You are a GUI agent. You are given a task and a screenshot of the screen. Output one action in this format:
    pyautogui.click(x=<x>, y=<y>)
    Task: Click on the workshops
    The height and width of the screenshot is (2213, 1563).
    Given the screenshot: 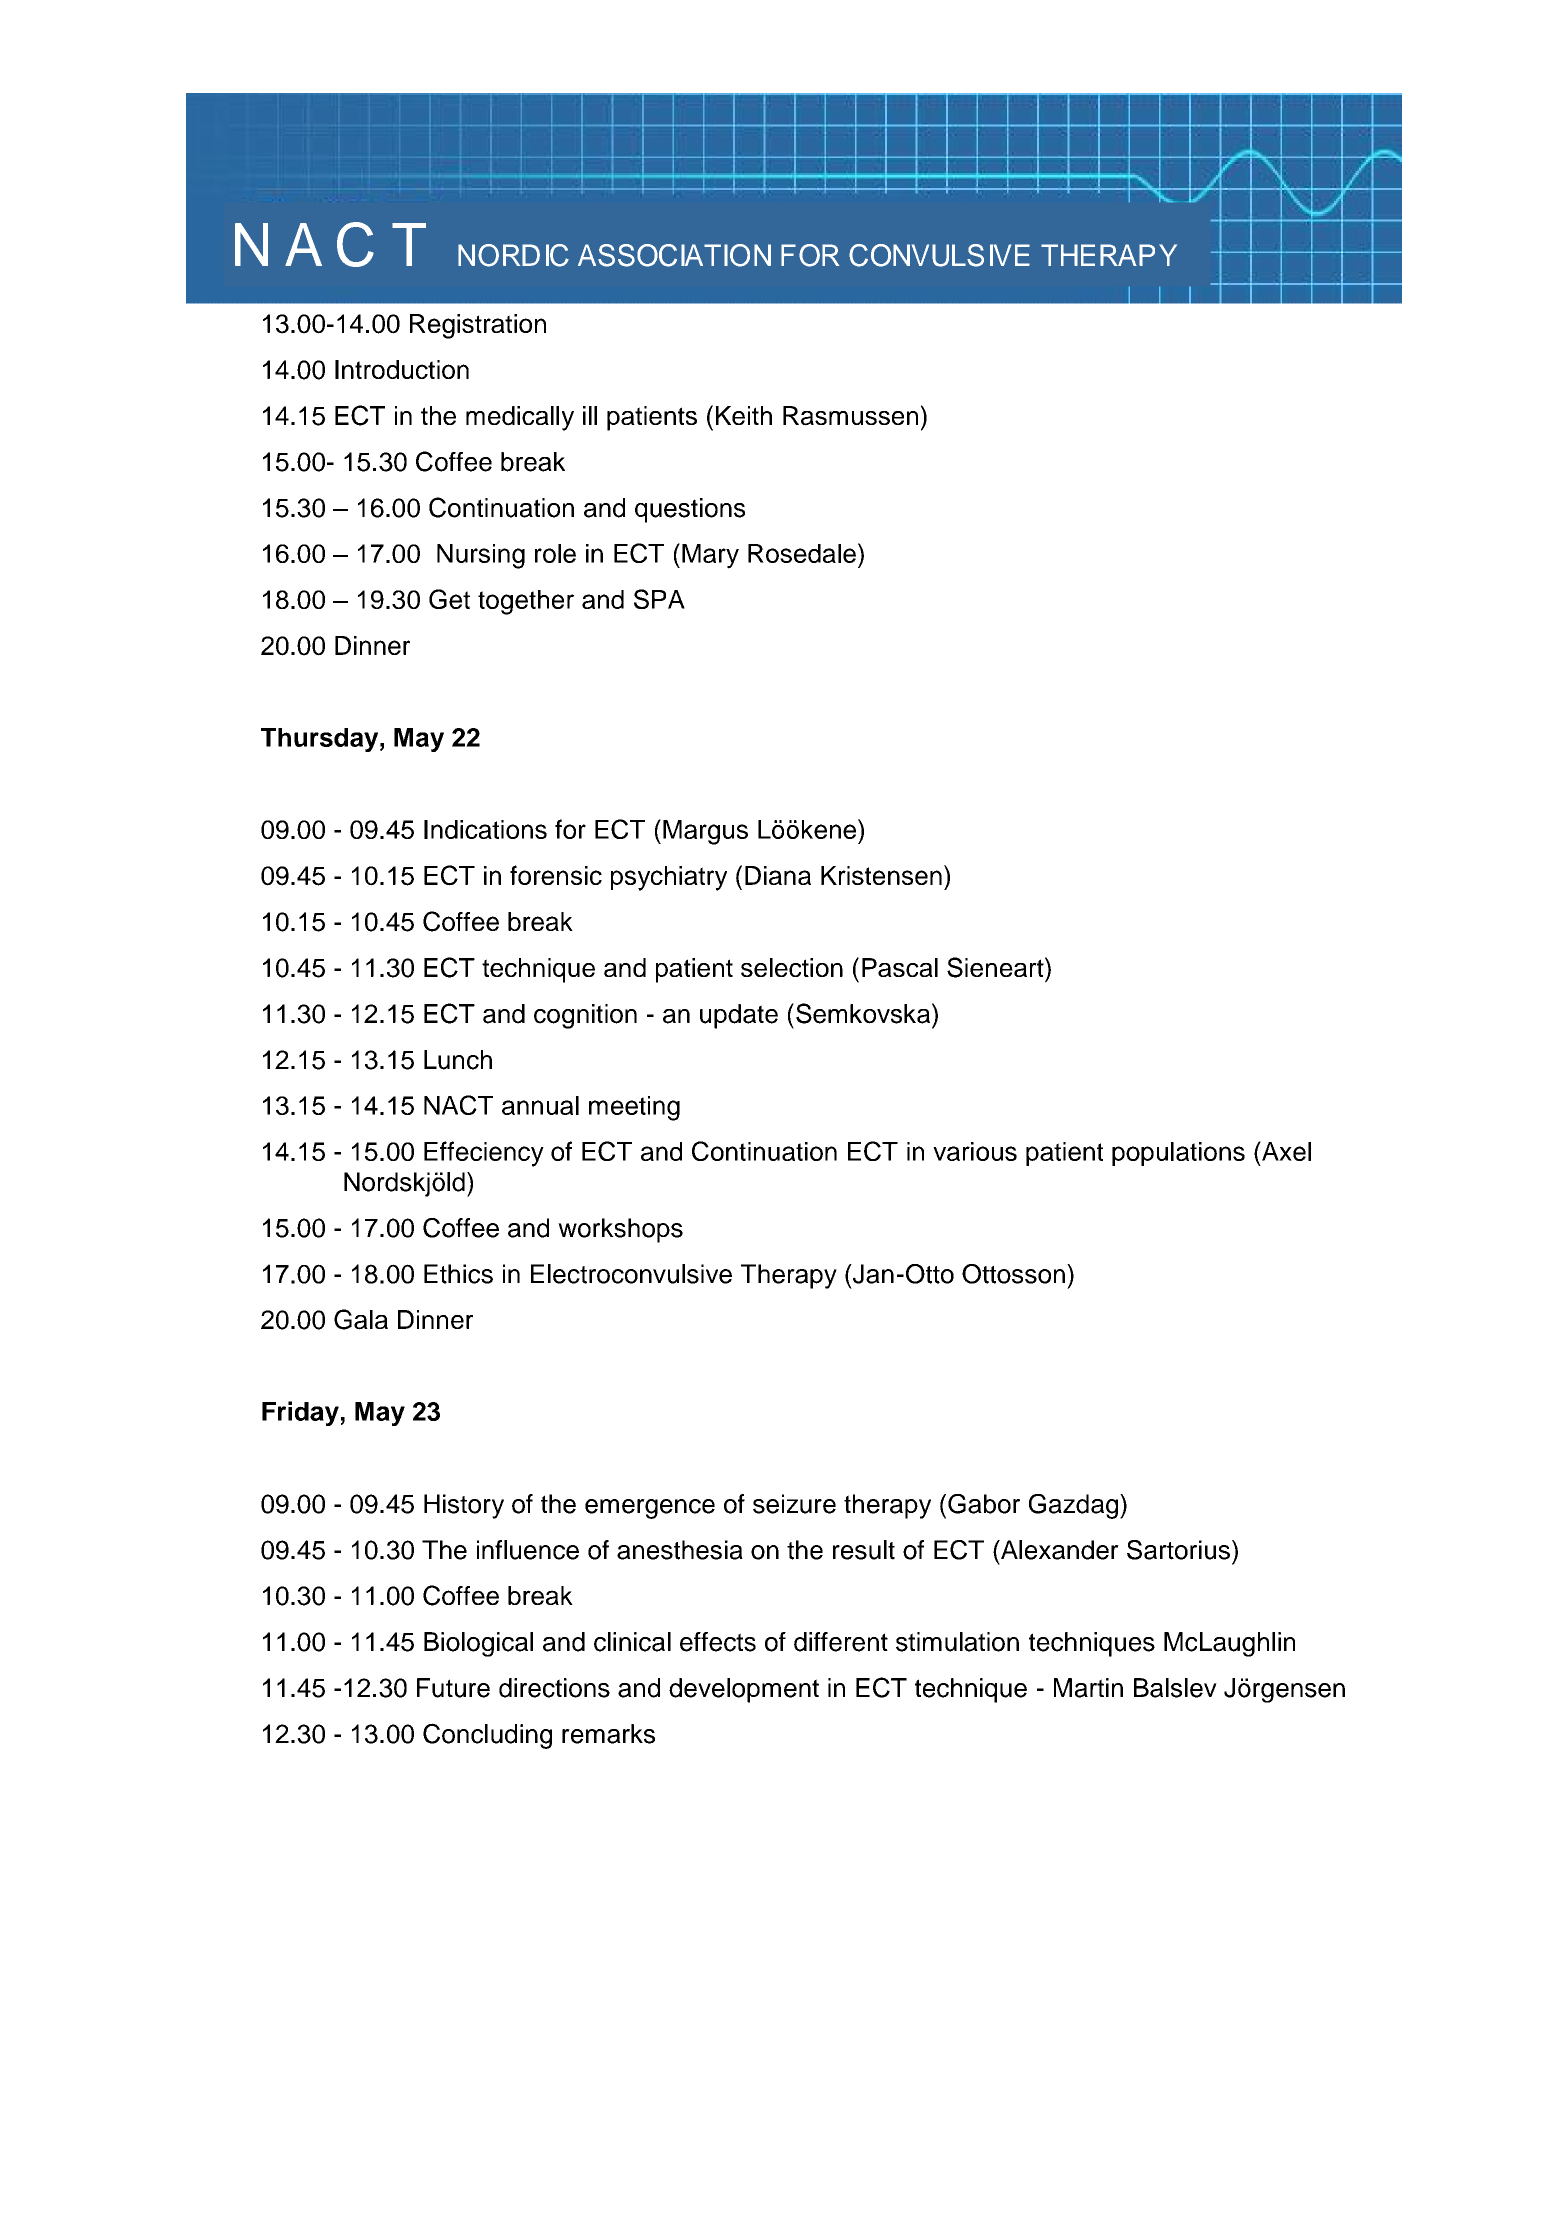 What is the action you would take?
    pyautogui.click(x=620, y=1230)
